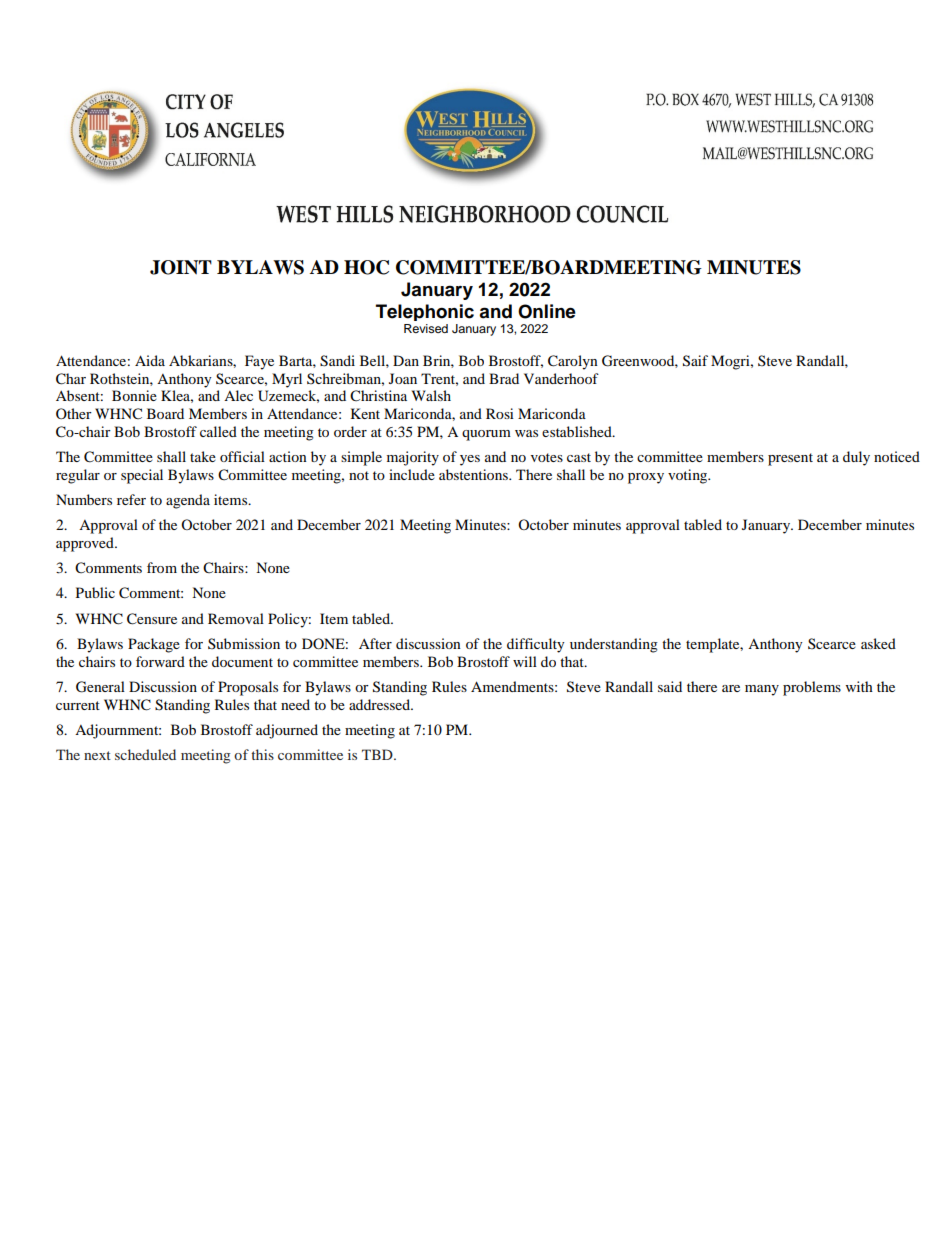 The image size is (952, 1233). I want to click on Online, so click(547, 311).
